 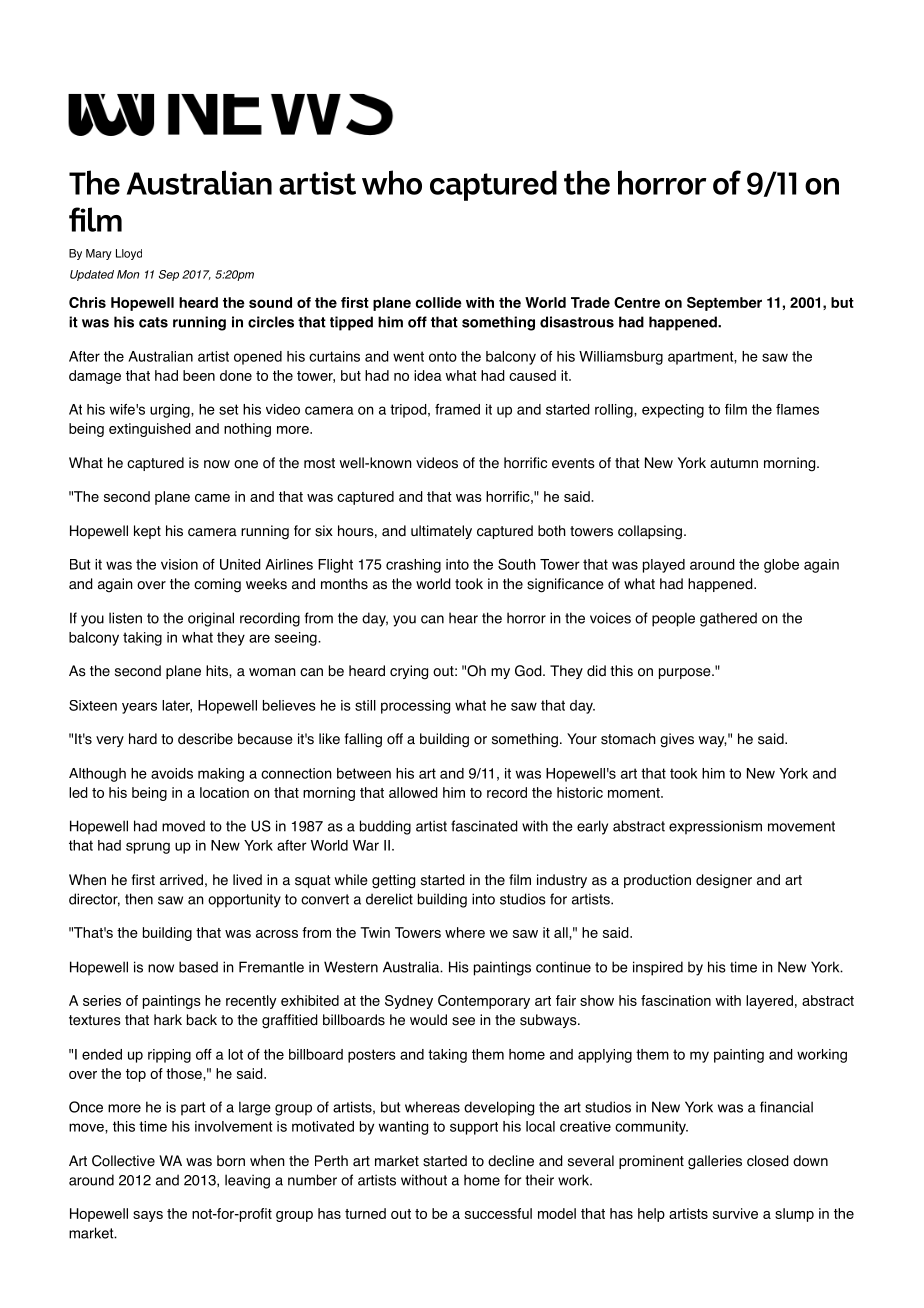 I want to click on purpose, so click(x=686, y=673).
